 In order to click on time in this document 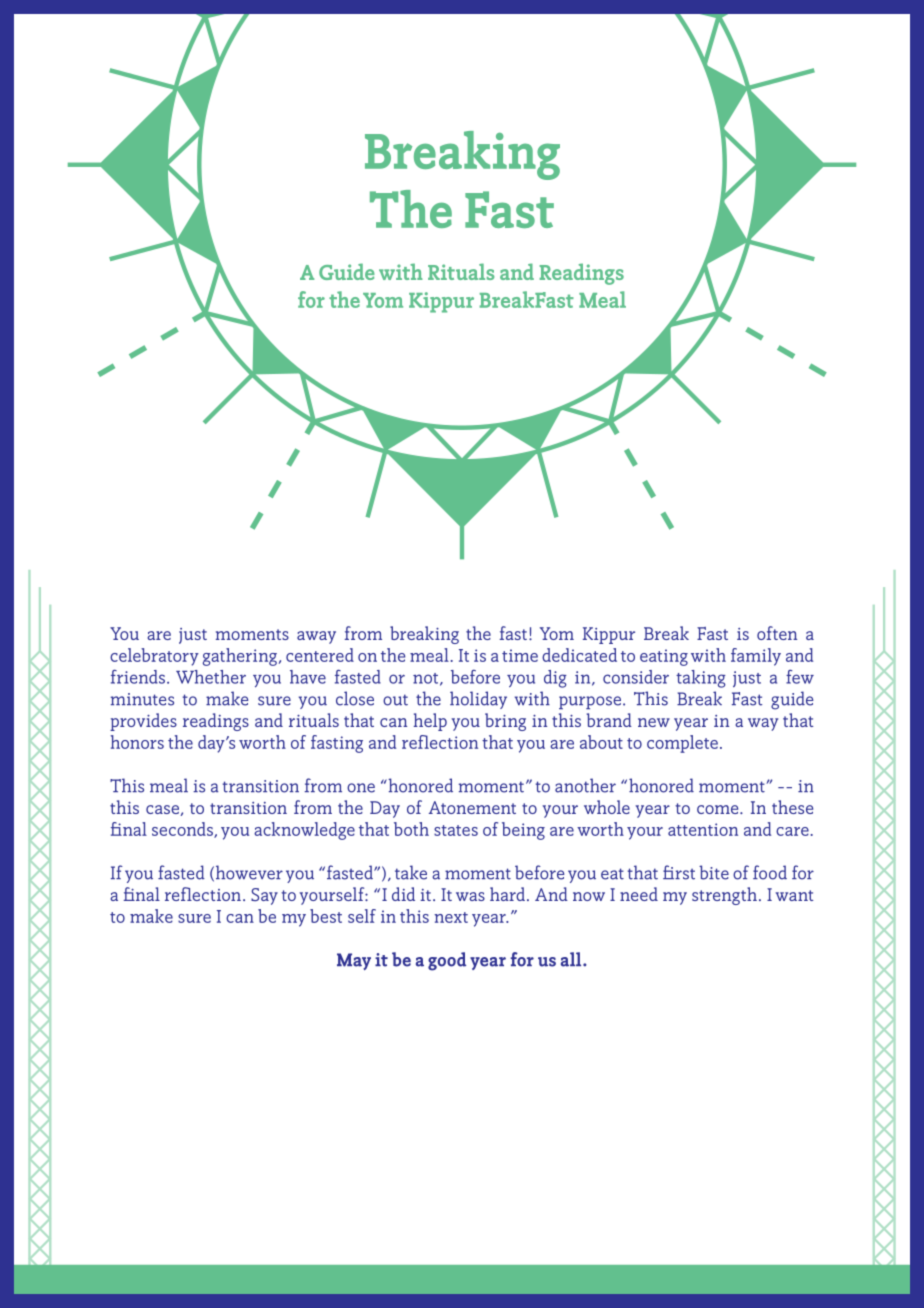, I will do `click(520, 655)`.
